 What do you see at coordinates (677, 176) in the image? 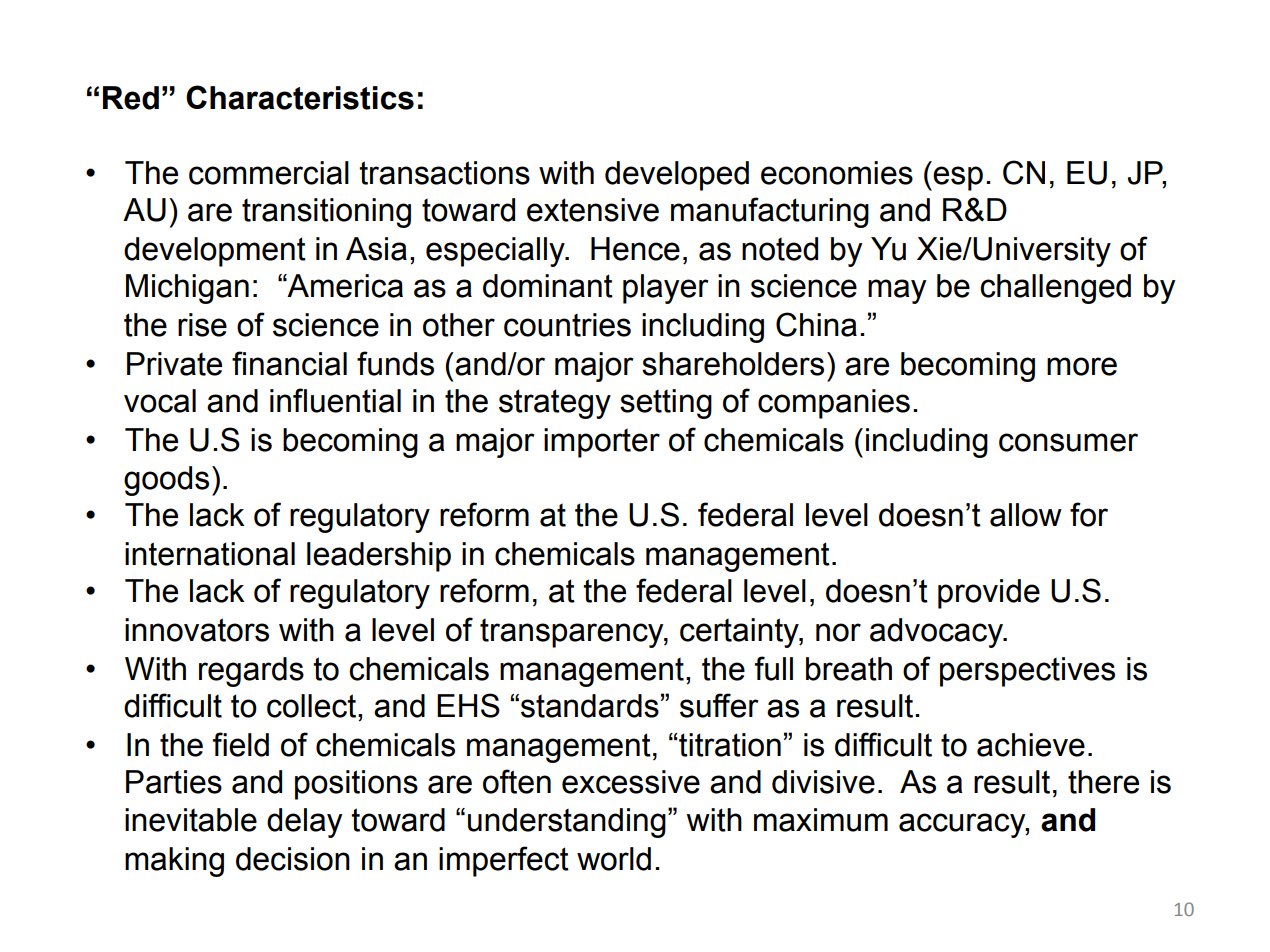
I see `developed` at bounding box center [677, 176].
